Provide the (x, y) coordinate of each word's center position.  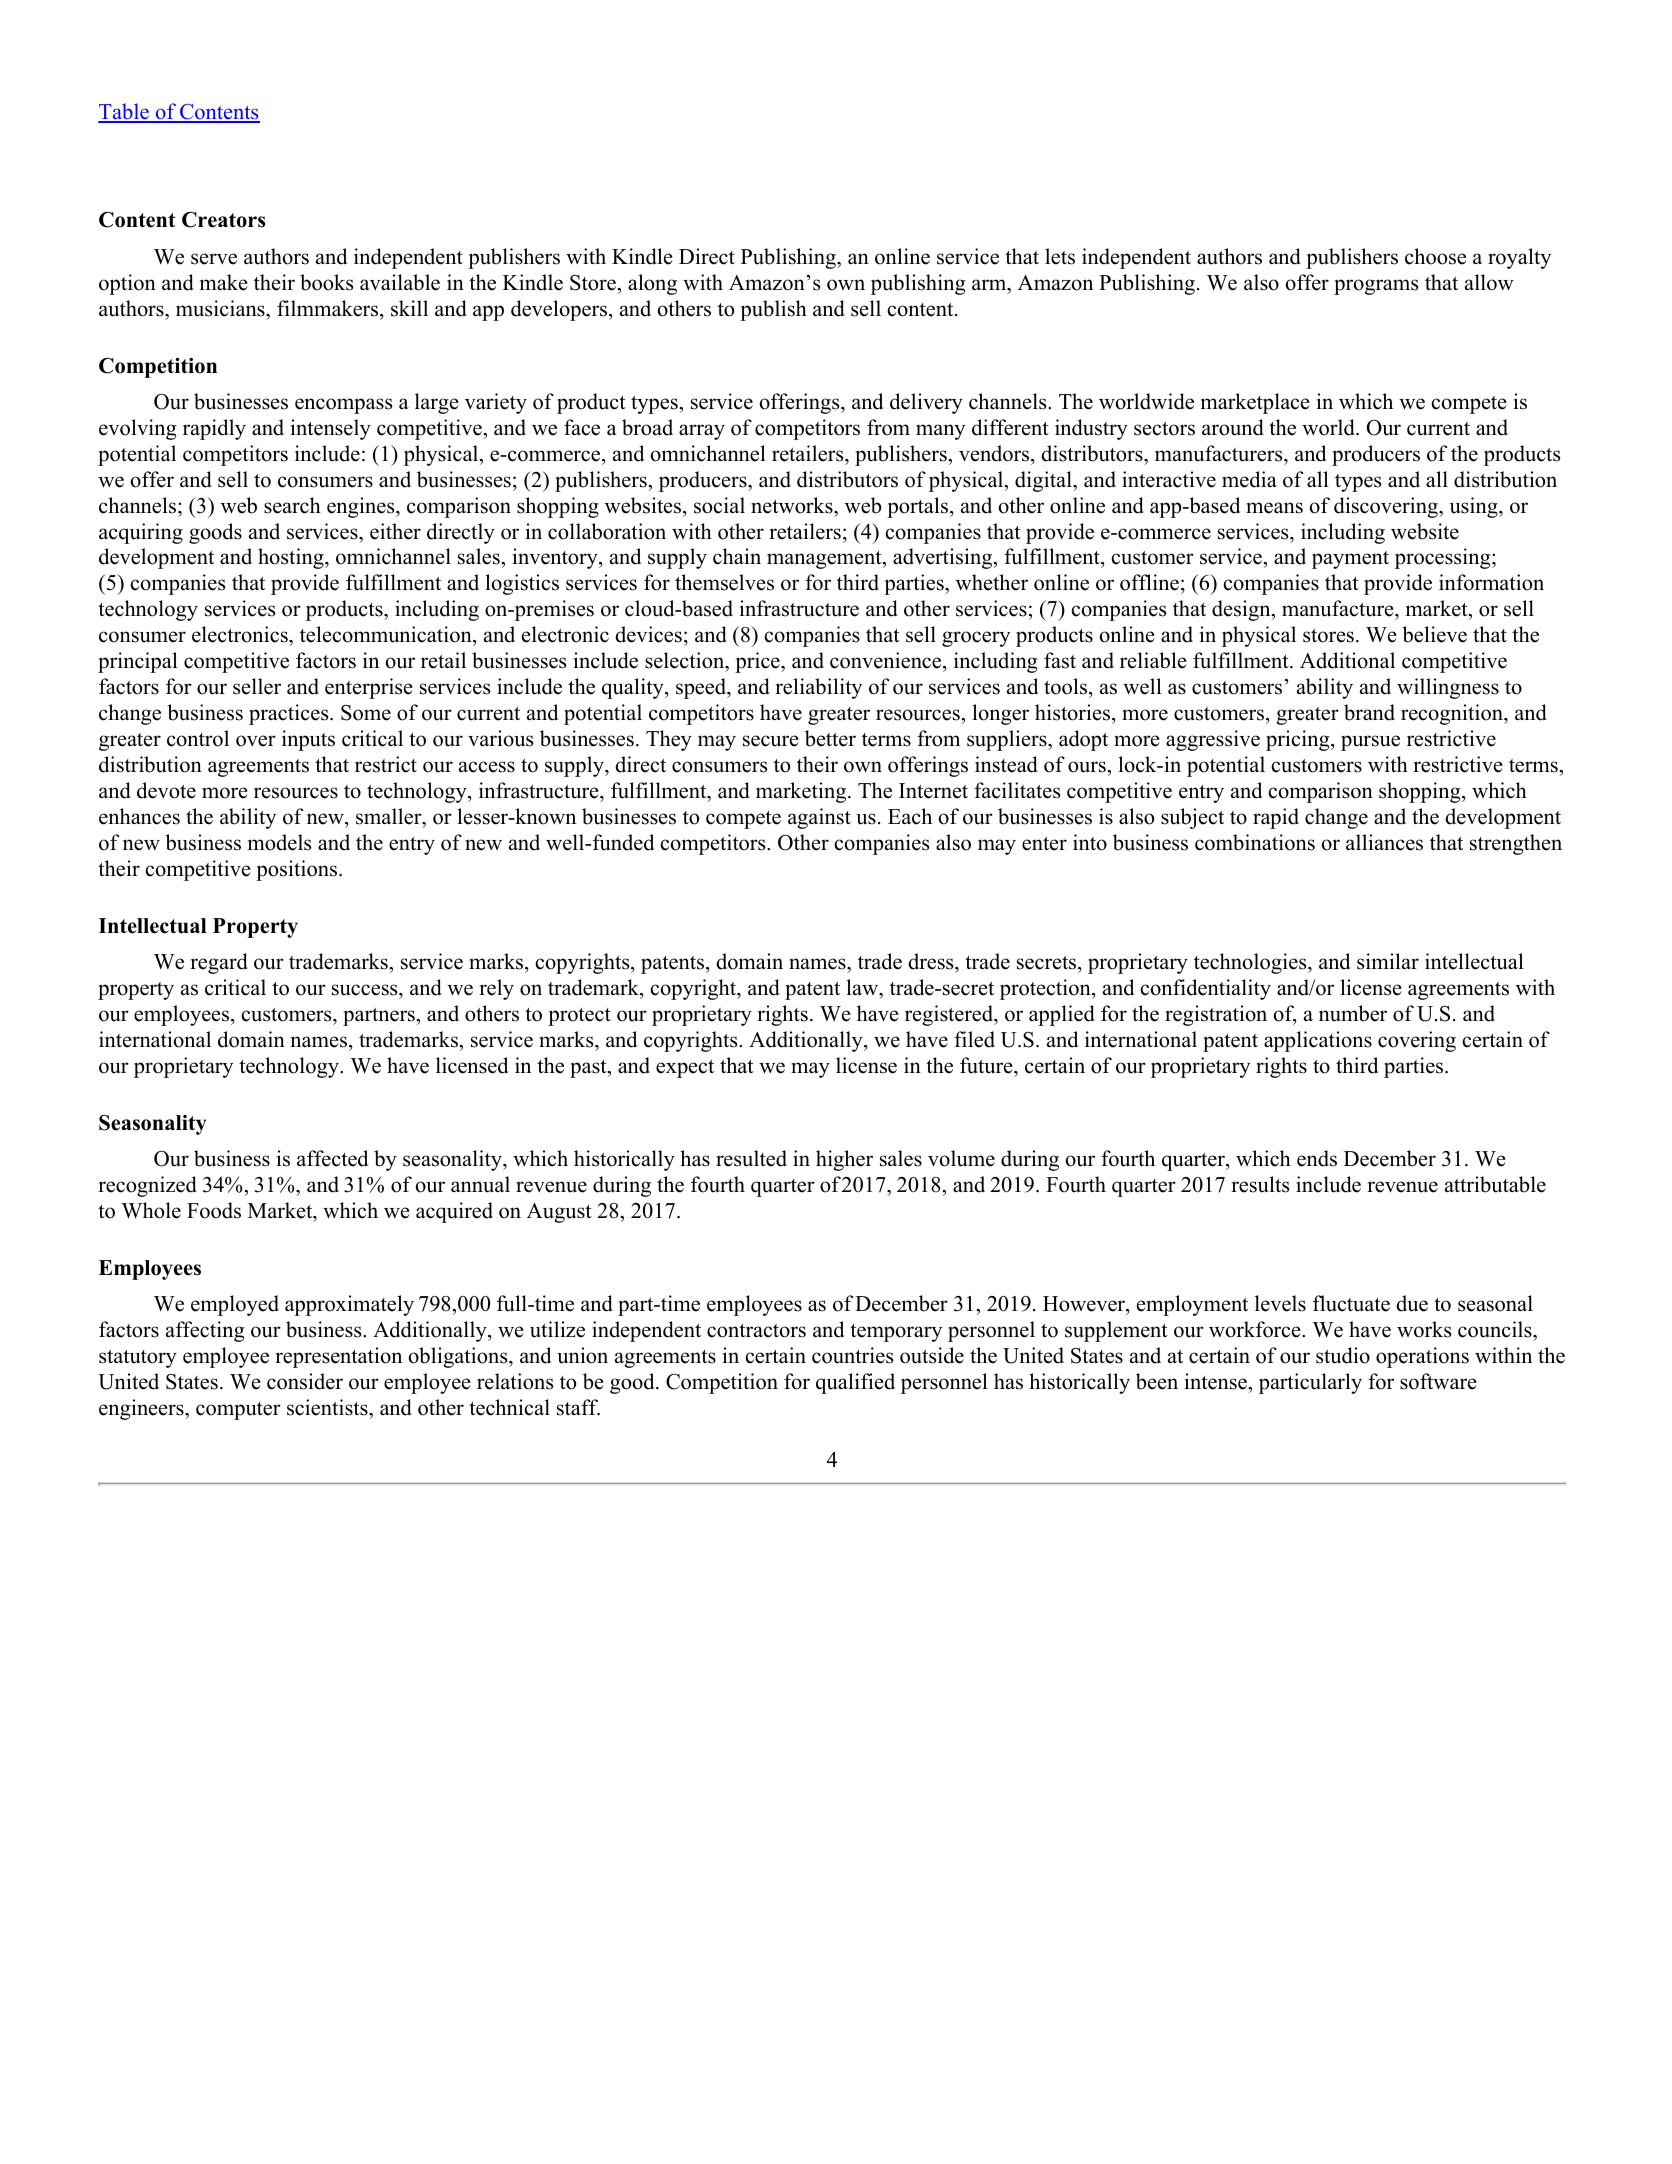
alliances (1384, 842)
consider (305, 1381)
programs (1376, 287)
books (326, 282)
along (652, 284)
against (819, 818)
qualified (855, 1383)
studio (1343, 1355)
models (279, 842)
